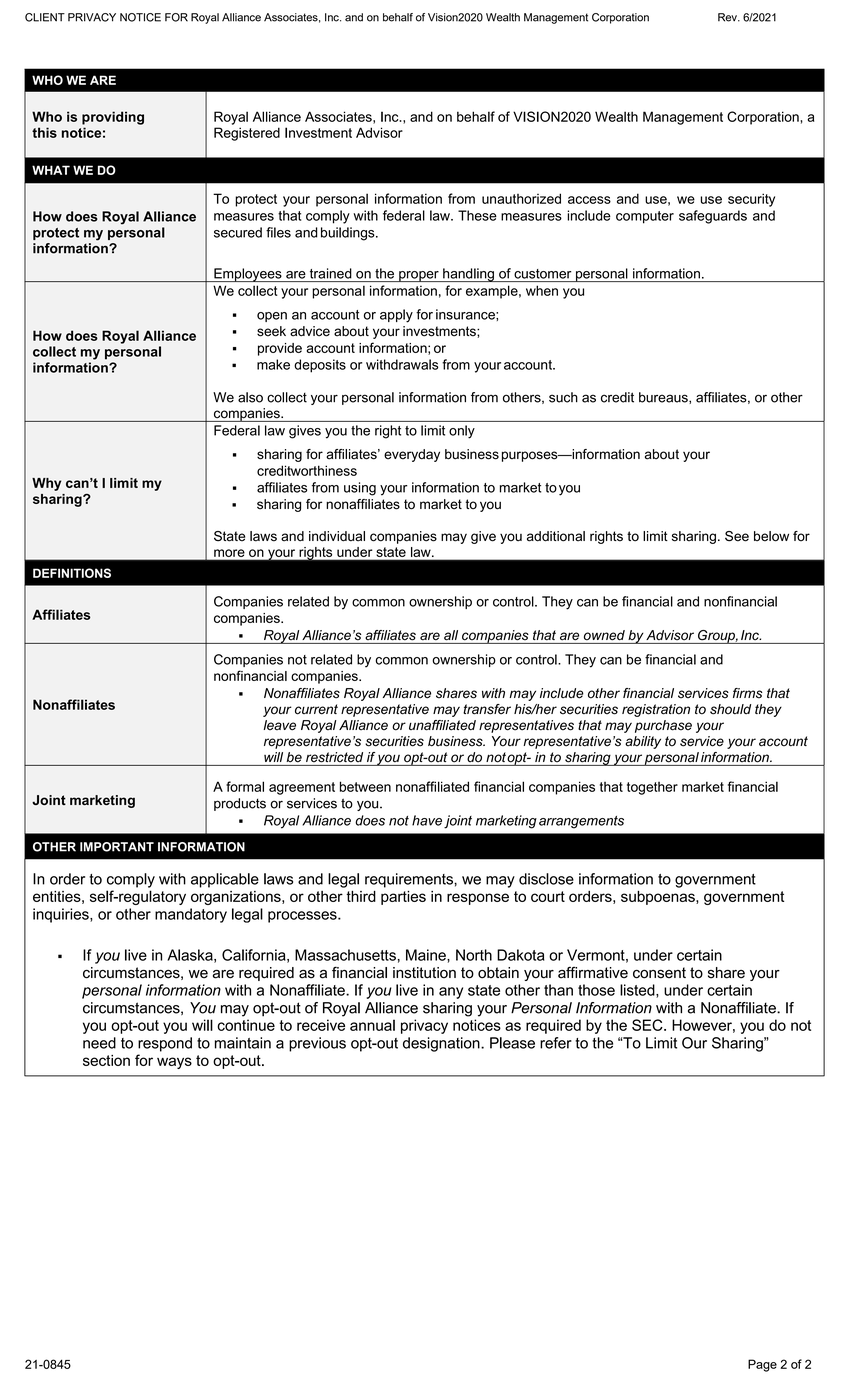  What do you see at coordinates (174, 1063) in the image?
I see `ways` at bounding box center [174, 1063].
